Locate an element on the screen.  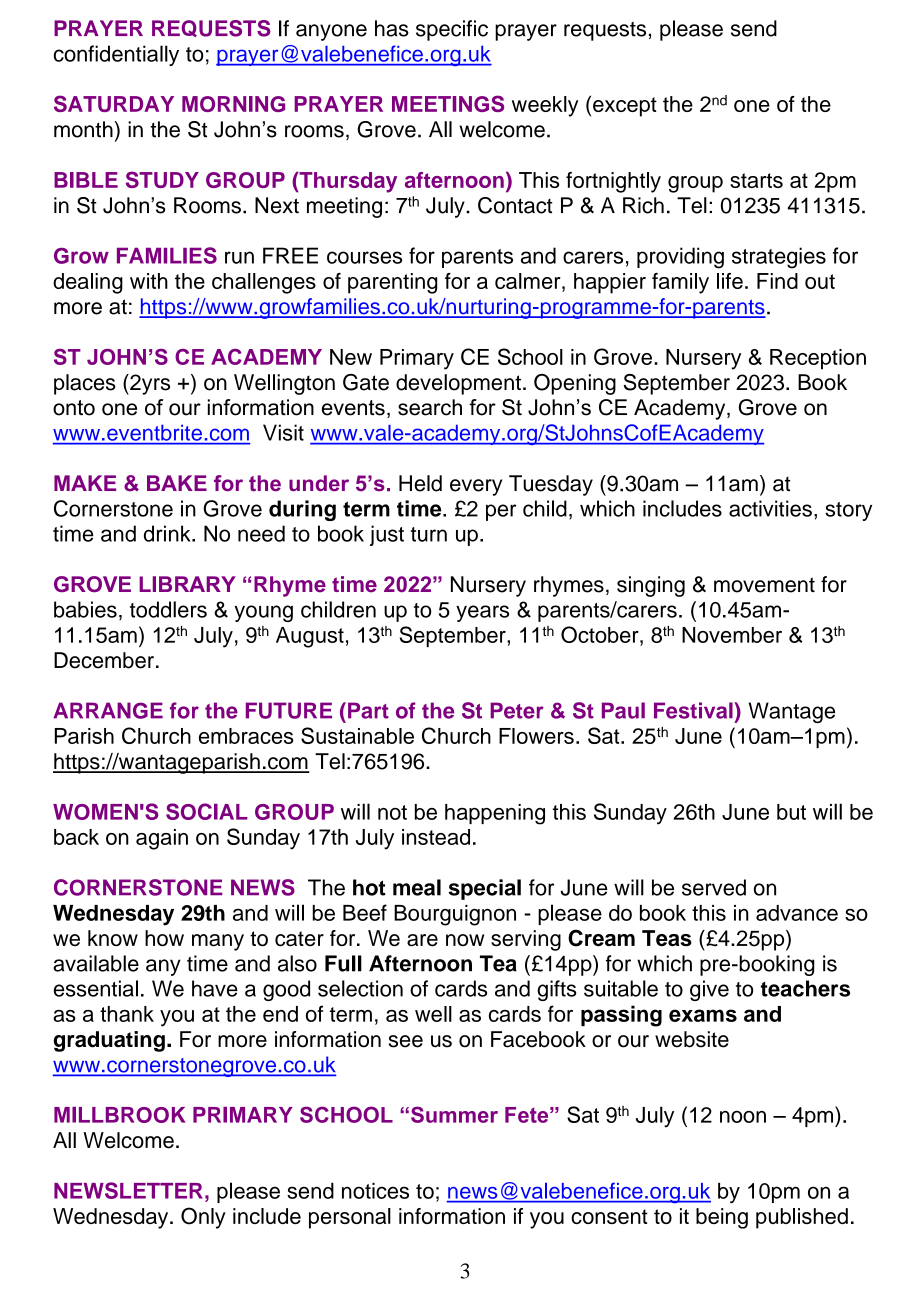
but is located at coordinates (791, 812).
